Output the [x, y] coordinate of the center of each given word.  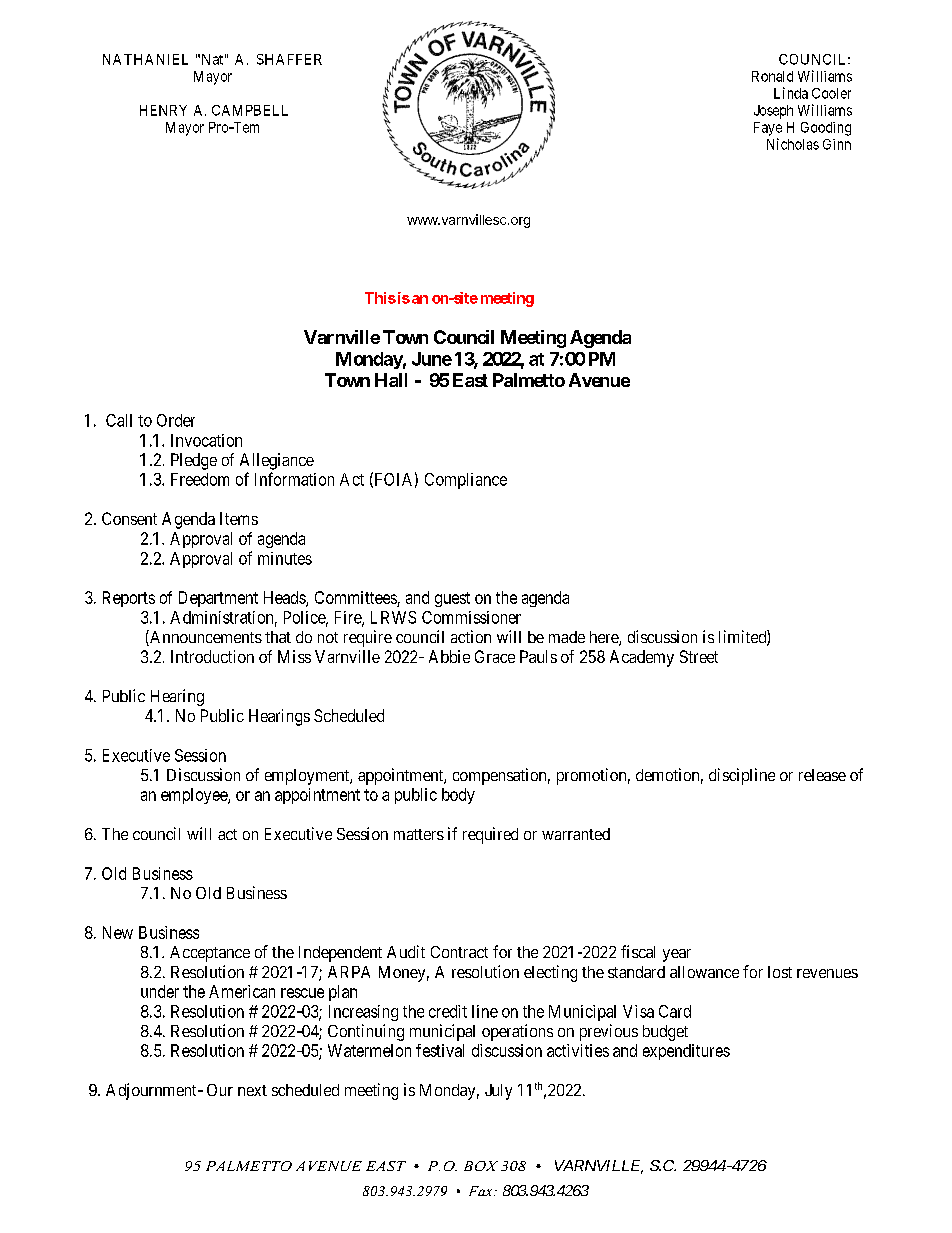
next [252, 1090]
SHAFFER [289, 59]
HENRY [163, 110]
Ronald [772, 76]
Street [699, 656]
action [471, 636]
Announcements [205, 638]
